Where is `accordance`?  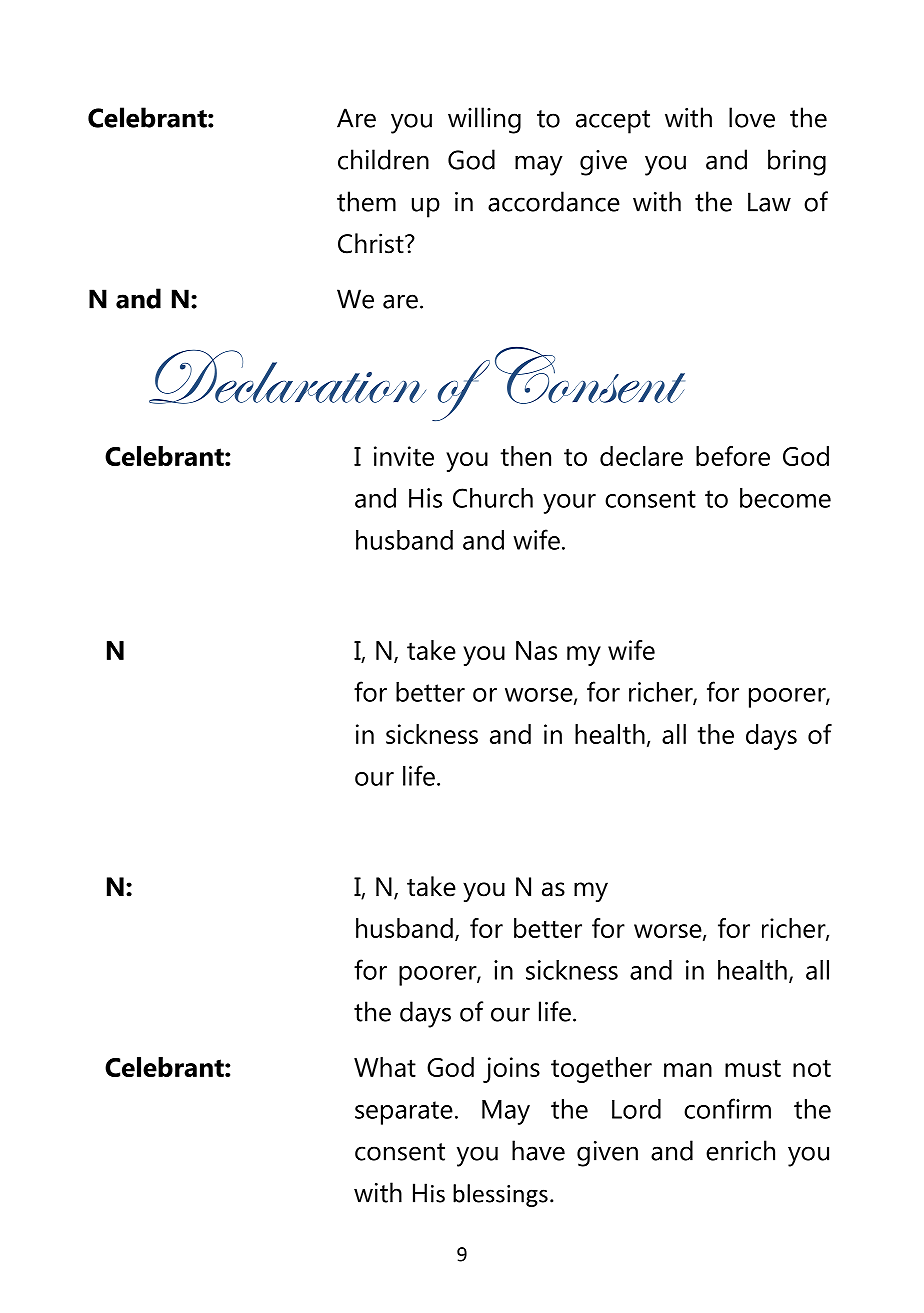
accordance is located at coordinates (554, 201).
